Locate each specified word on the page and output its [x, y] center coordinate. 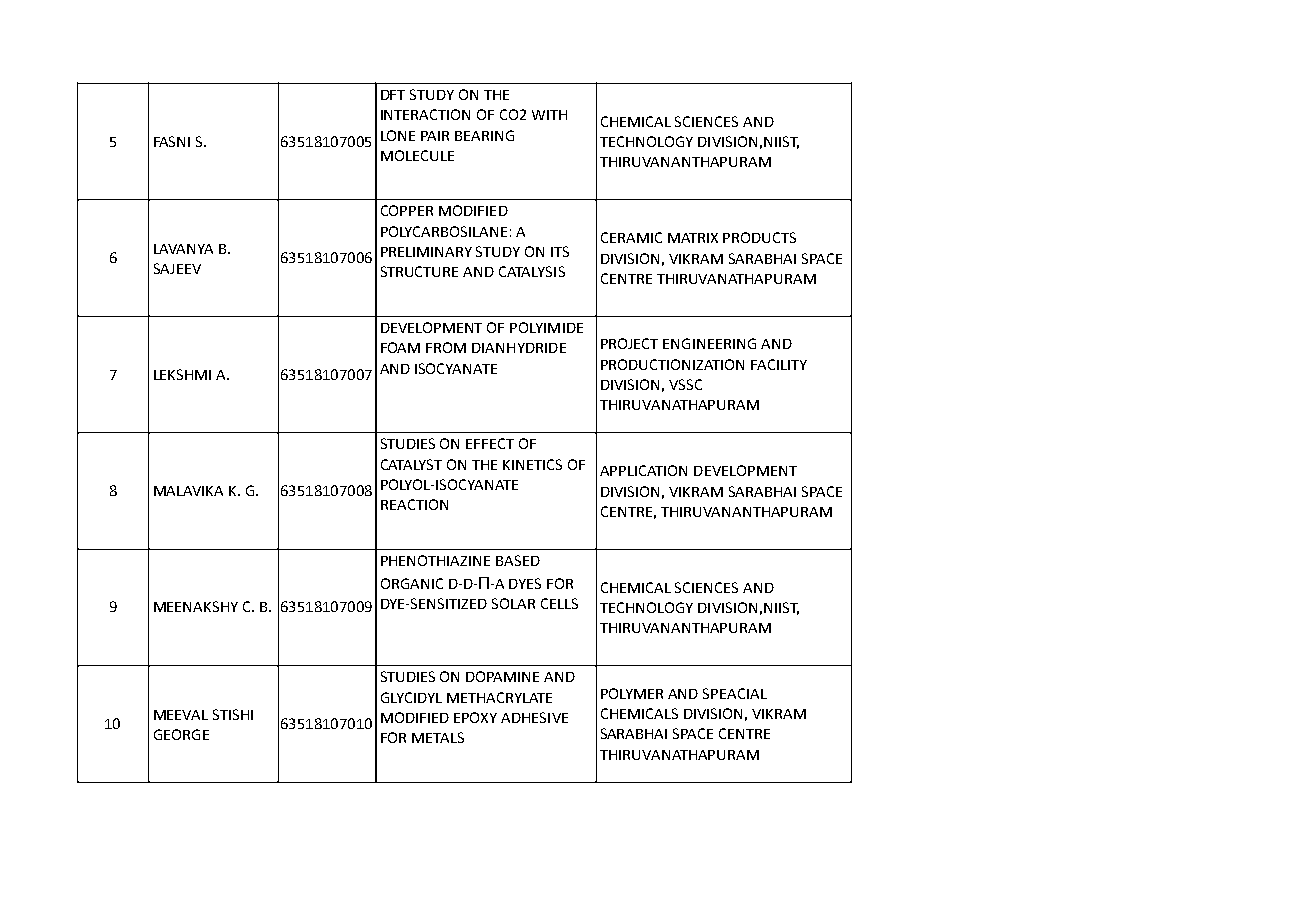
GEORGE [181, 734]
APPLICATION [643, 470]
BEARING [484, 135]
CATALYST [411, 464]
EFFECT [490, 443]
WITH [549, 115]
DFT [393, 95]
